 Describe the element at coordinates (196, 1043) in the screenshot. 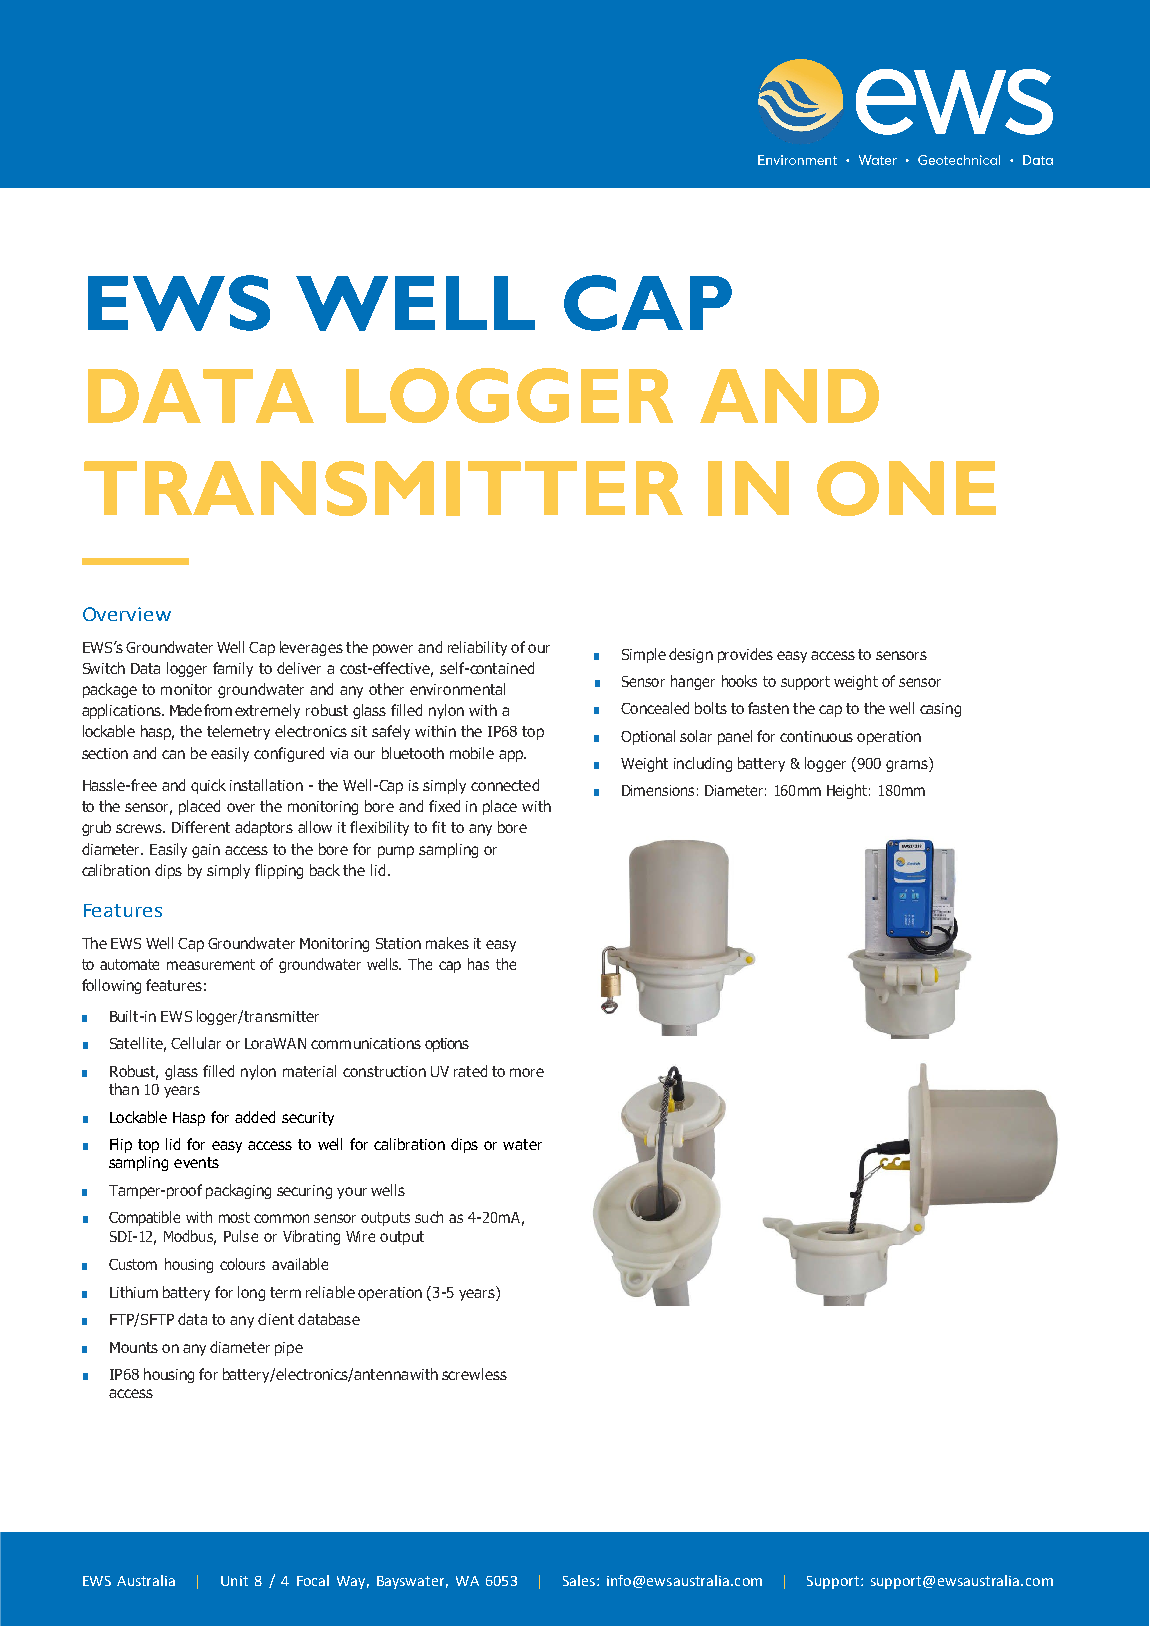

I see `Cellular` at that location.
